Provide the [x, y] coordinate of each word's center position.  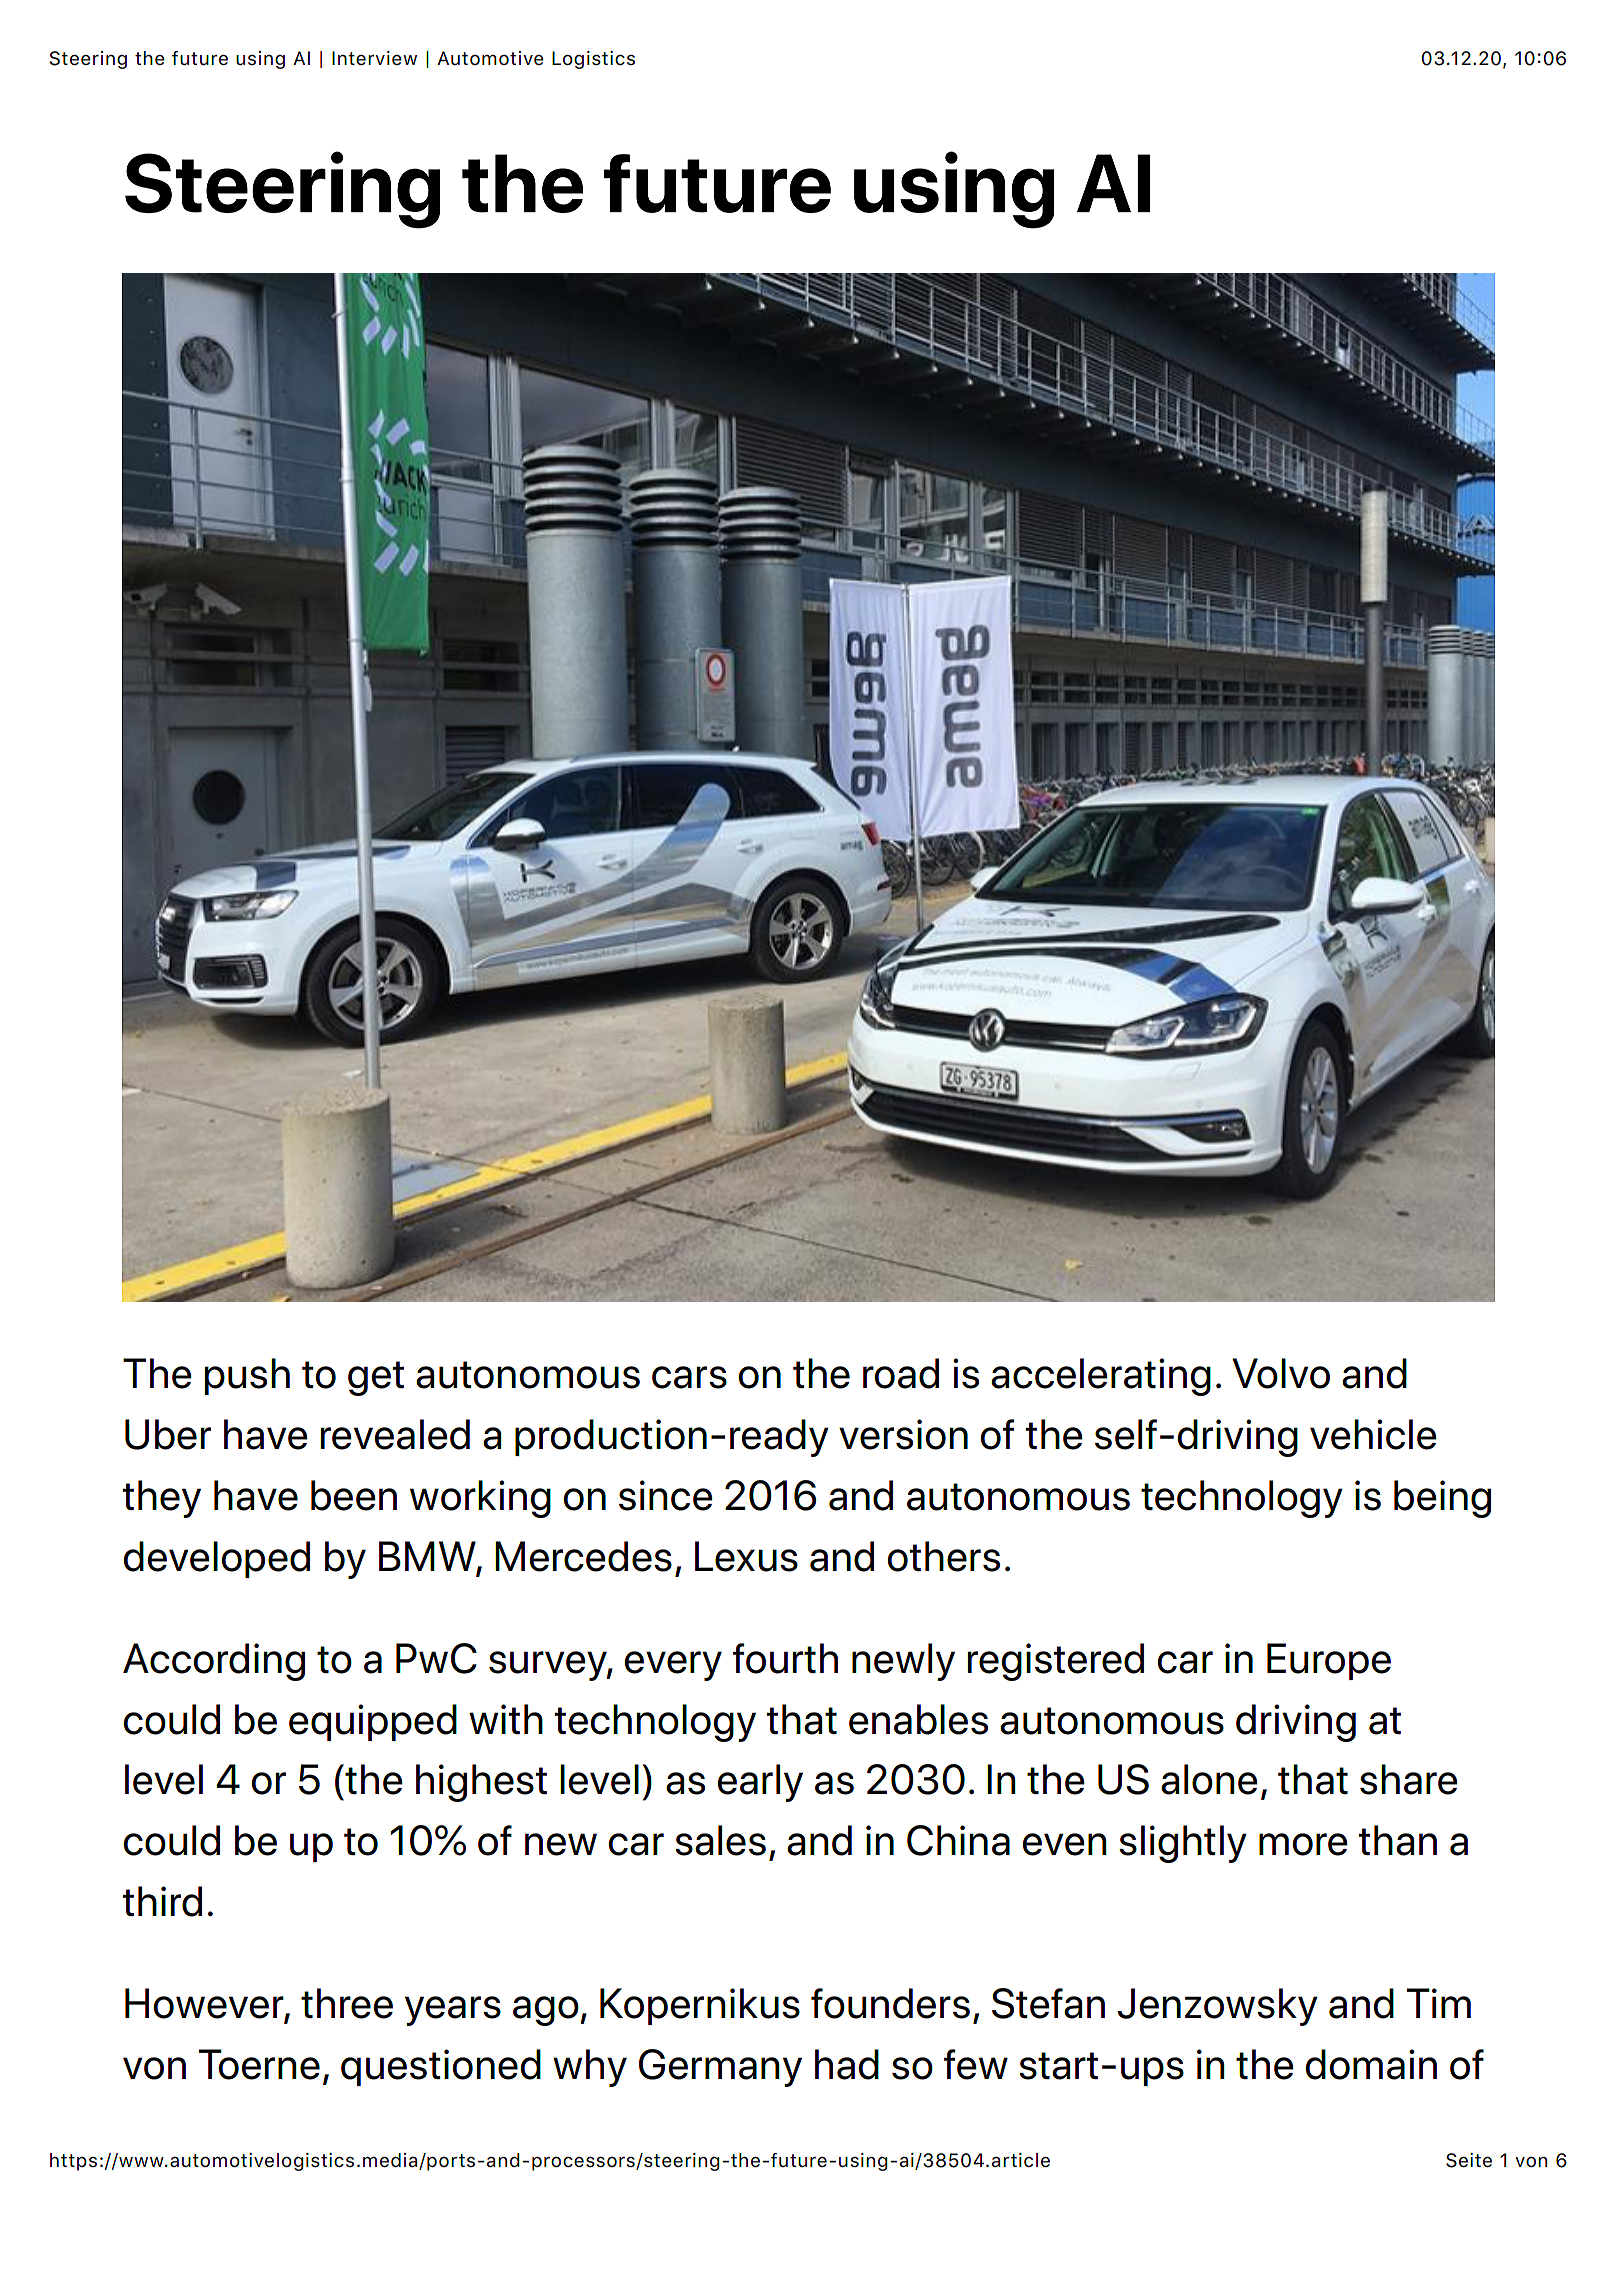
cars [689, 1377]
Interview [374, 58]
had [847, 2064]
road [901, 1373]
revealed [395, 1434]
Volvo [1281, 1373]
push [247, 1376]
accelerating [1101, 1377]
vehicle [1373, 1434]
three [347, 2003]
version [903, 1434]
